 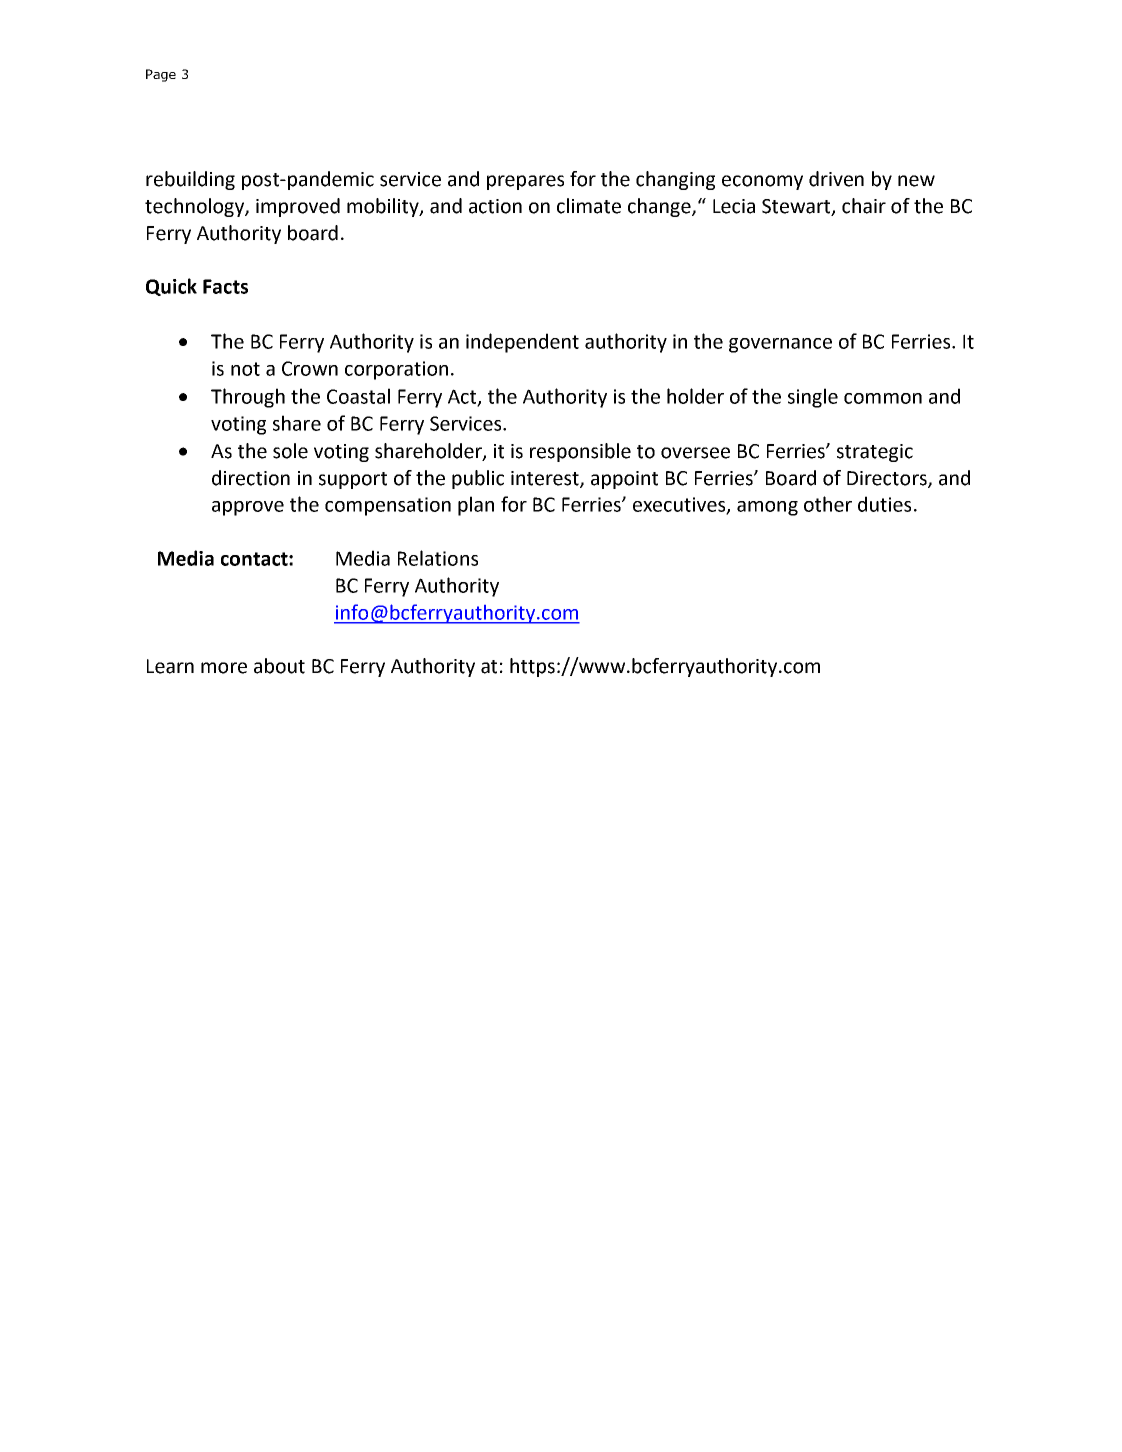 I want to click on independent, so click(x=522, y=343).
